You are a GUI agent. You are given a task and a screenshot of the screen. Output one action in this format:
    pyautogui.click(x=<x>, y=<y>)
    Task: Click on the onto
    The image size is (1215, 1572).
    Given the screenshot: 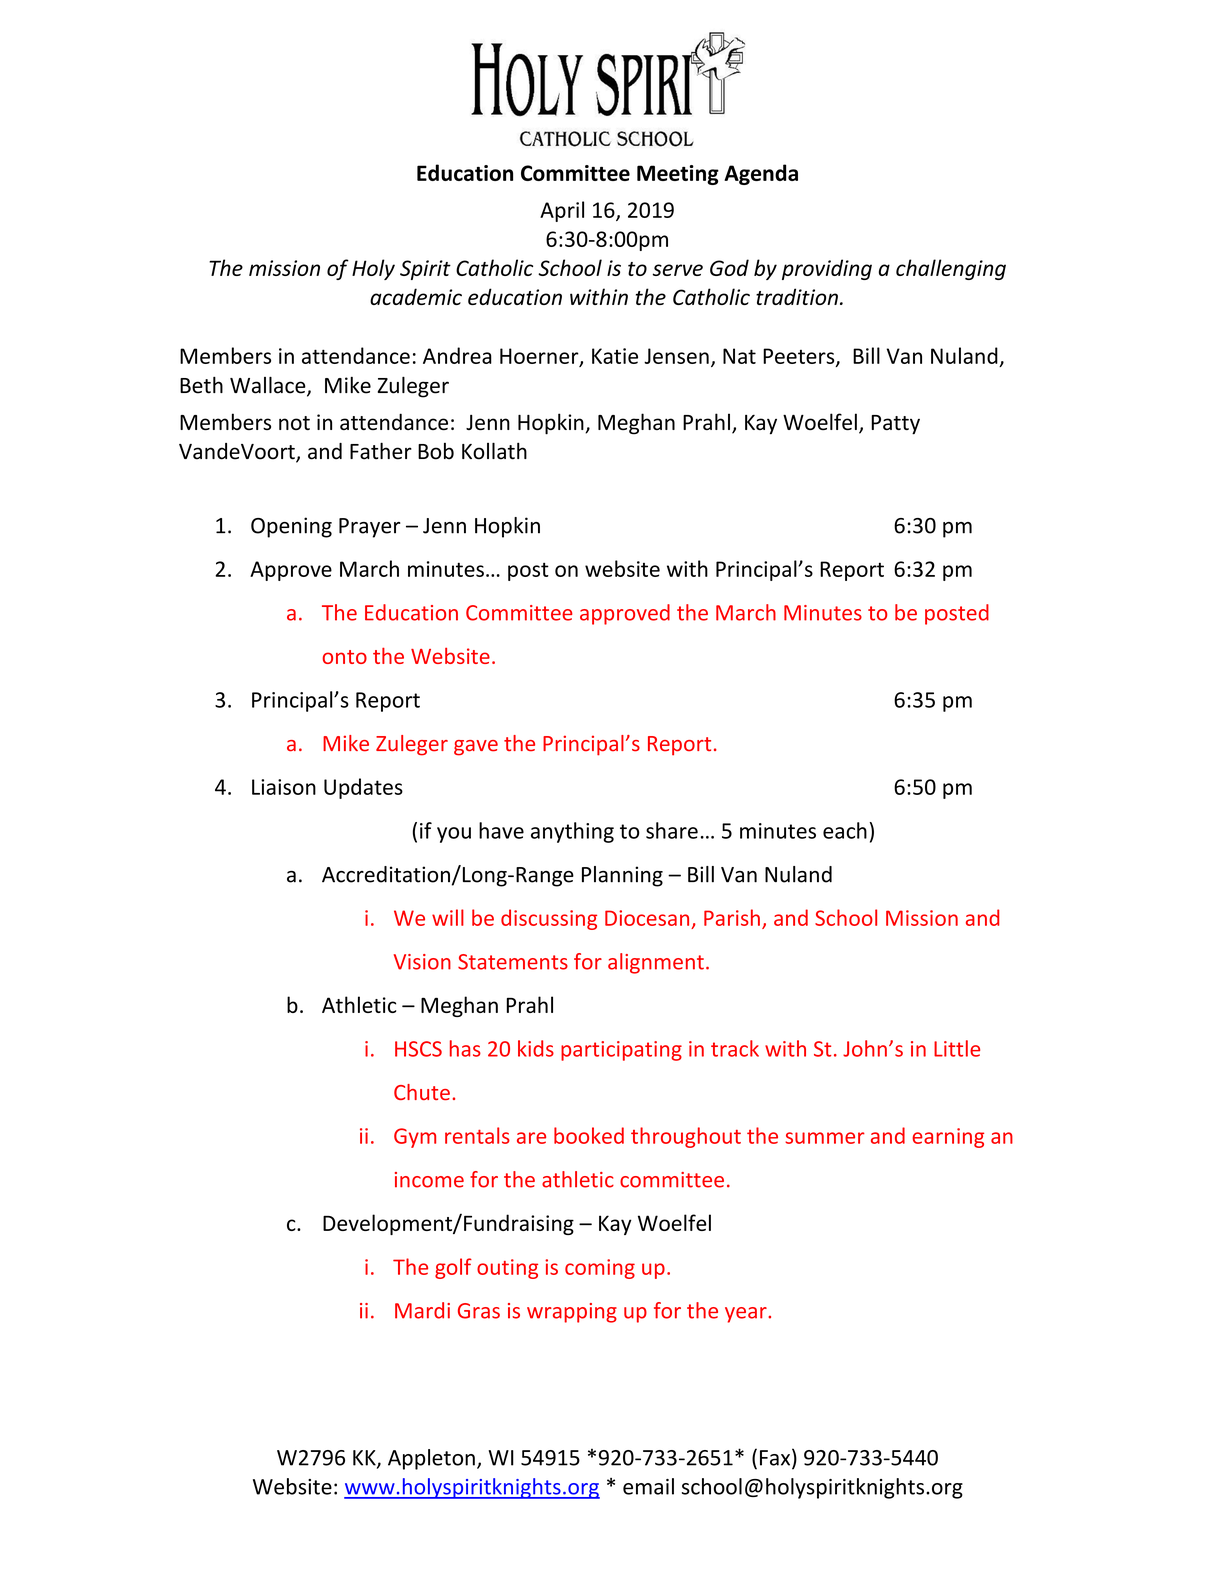 What is the action you would take?
    pyautogui.click(x=344, y=657)
